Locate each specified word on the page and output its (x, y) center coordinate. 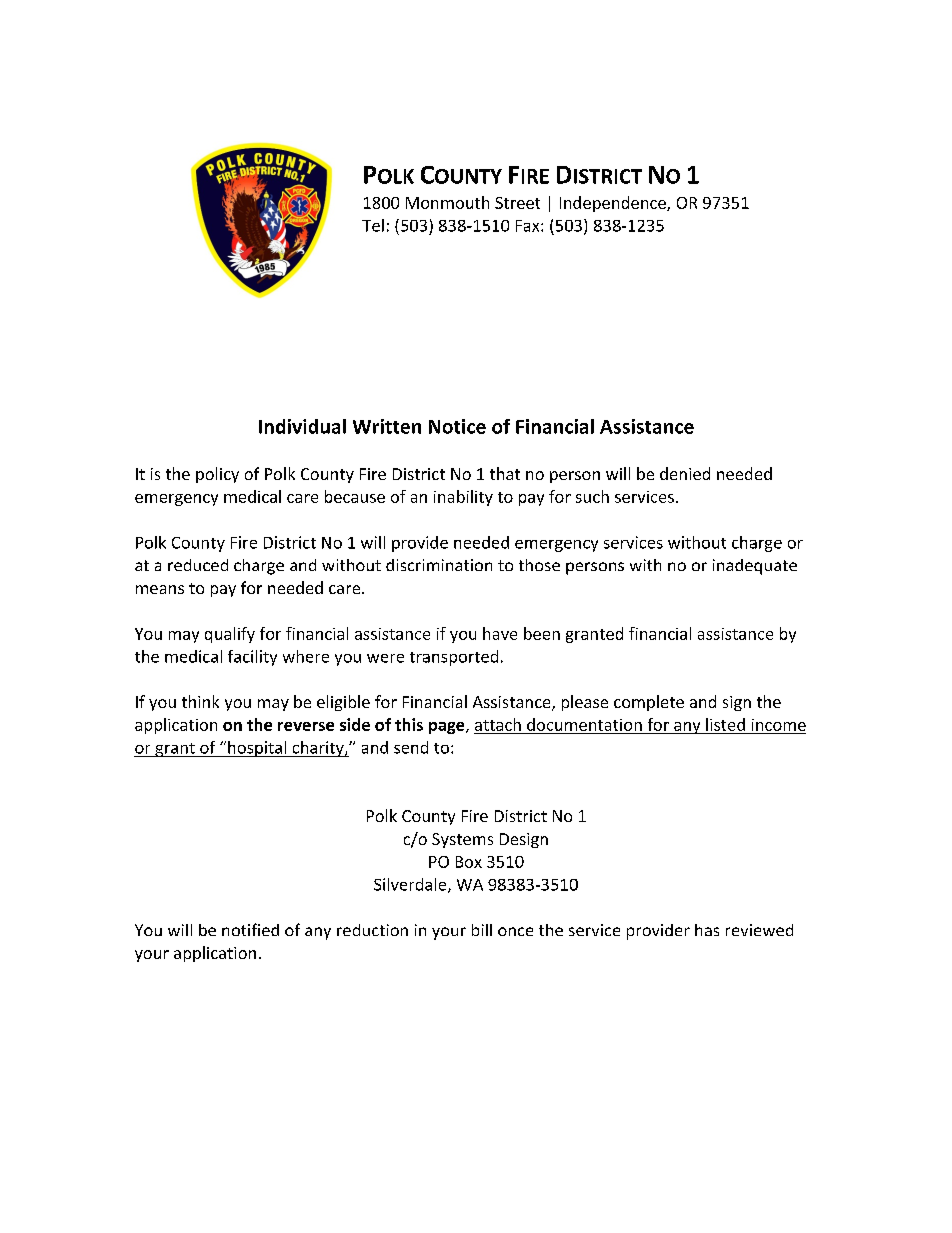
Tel (373, 225)
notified (250, 929)
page (448, 728)
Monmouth (447, 202)
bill (482, 930)
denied (685, 473)
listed (725, 724)
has (707, 930)
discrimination (439, 565)
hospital (257, 749)
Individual (302, 426)
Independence (614, 204)
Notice (457, 426)
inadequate (755, 567)
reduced (198, 565)
